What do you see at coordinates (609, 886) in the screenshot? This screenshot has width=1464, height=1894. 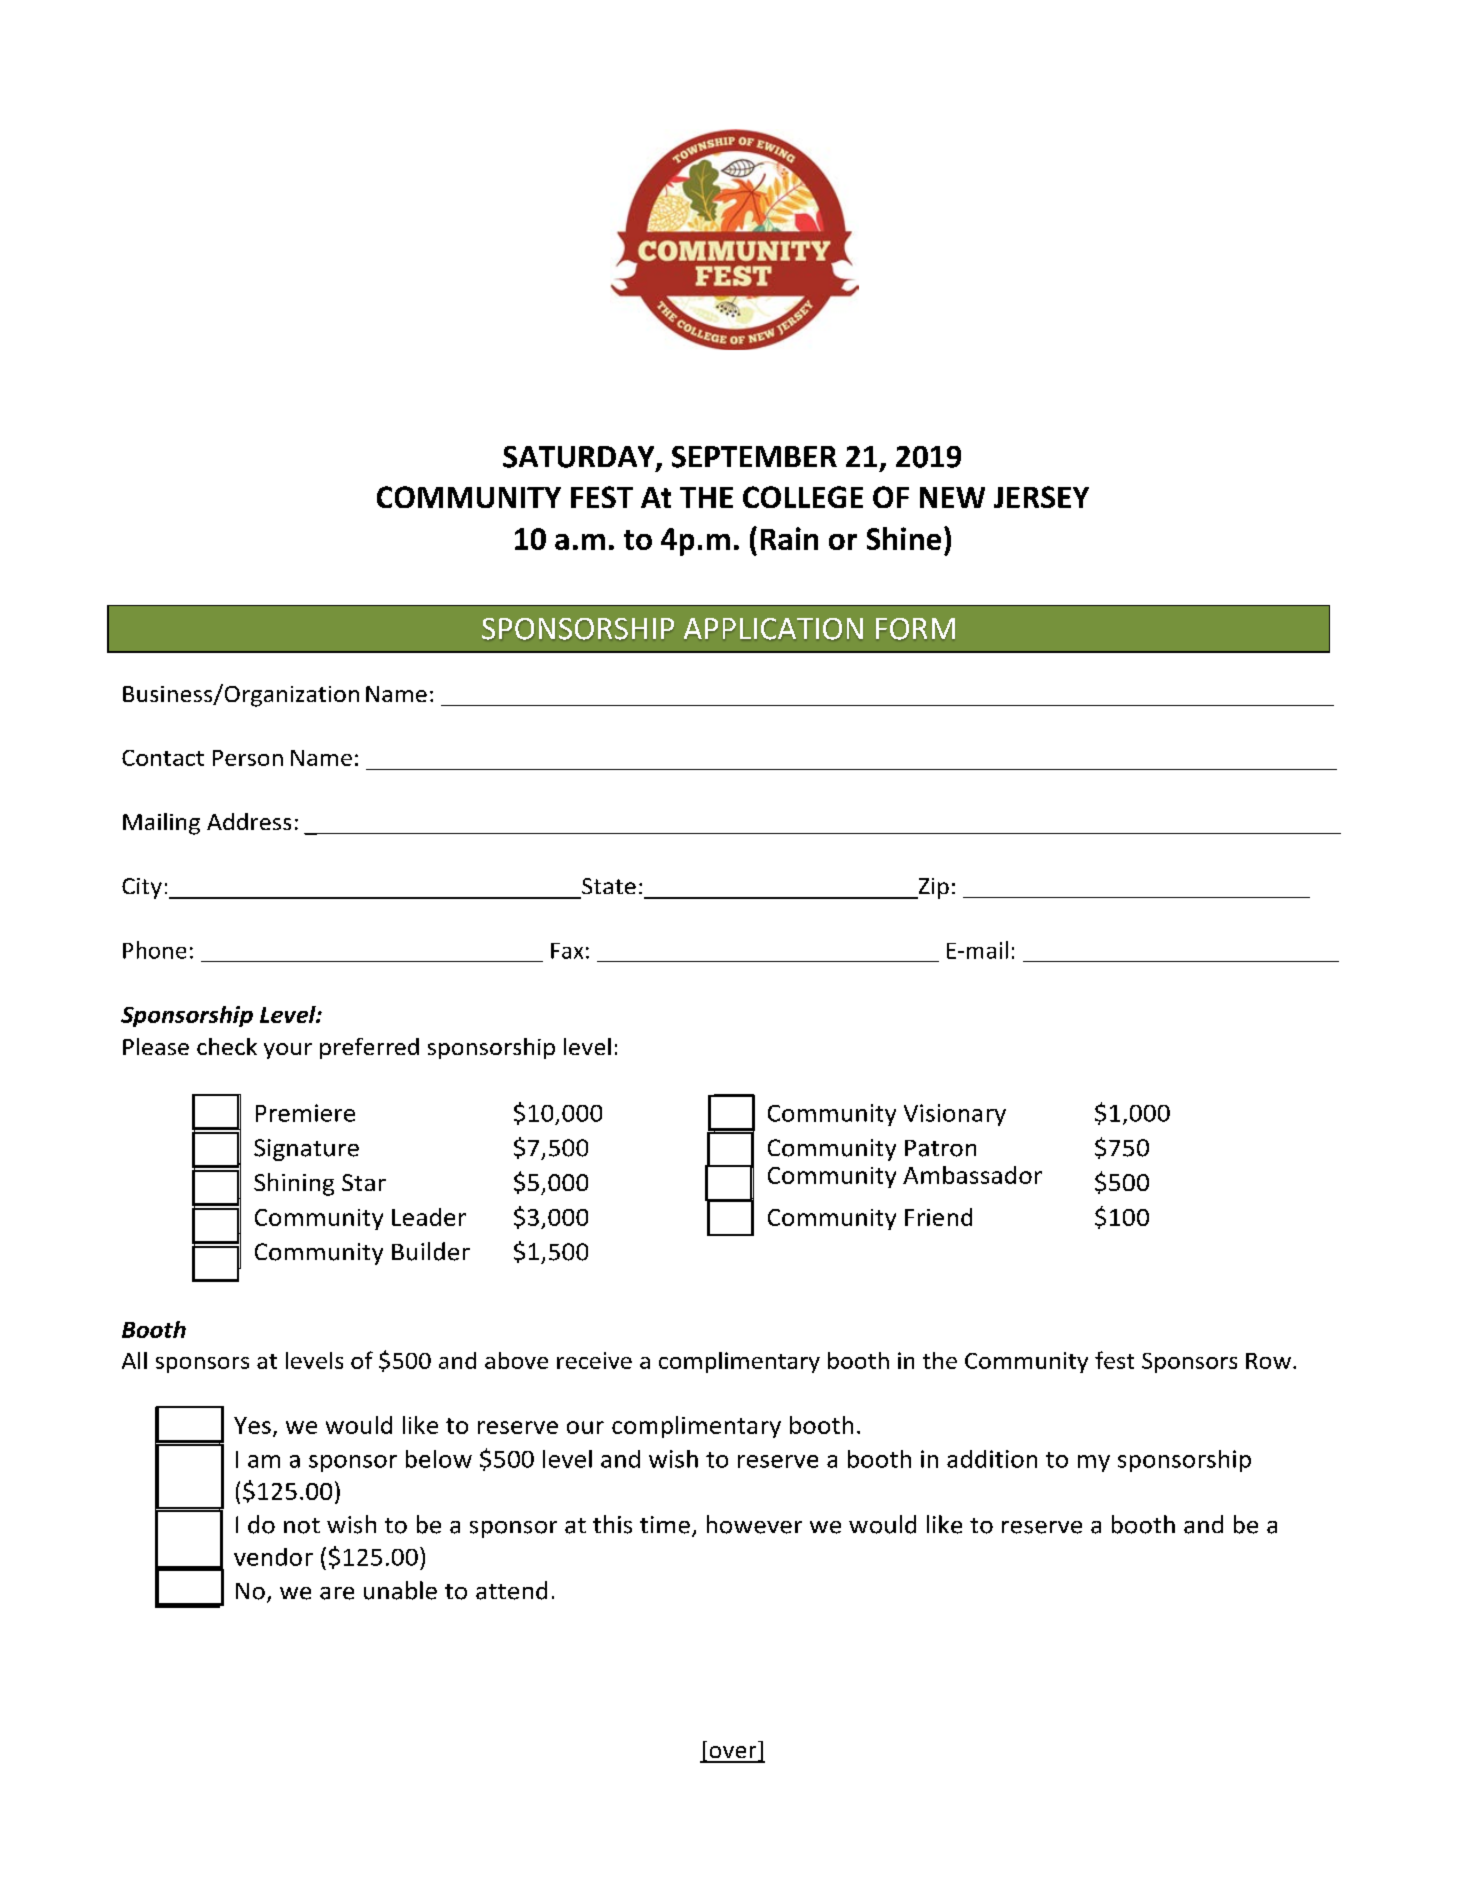 I see `State` at bounding box center [609, 886].
